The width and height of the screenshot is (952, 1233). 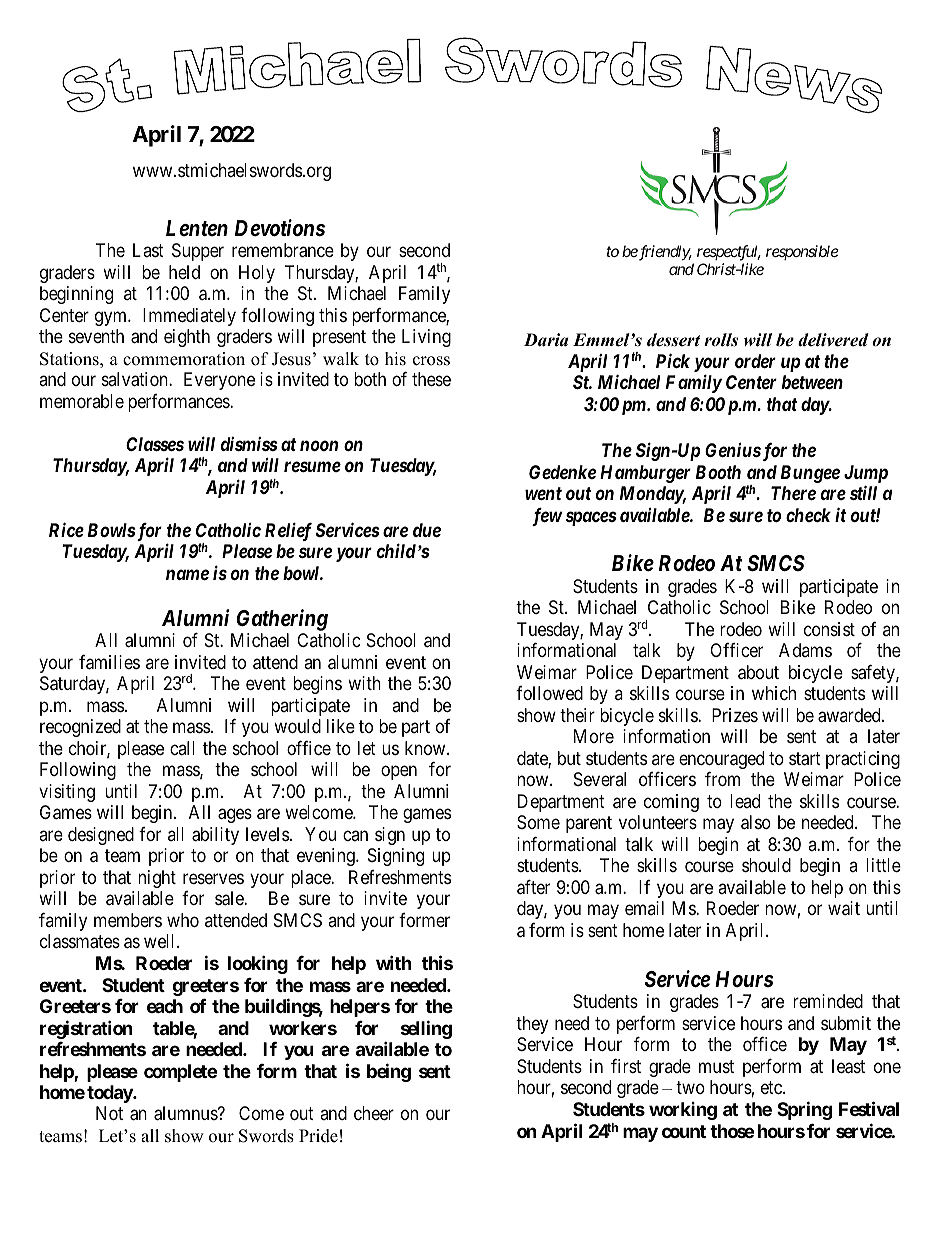 I want to click on Not, so click(x=109, y=1113).
